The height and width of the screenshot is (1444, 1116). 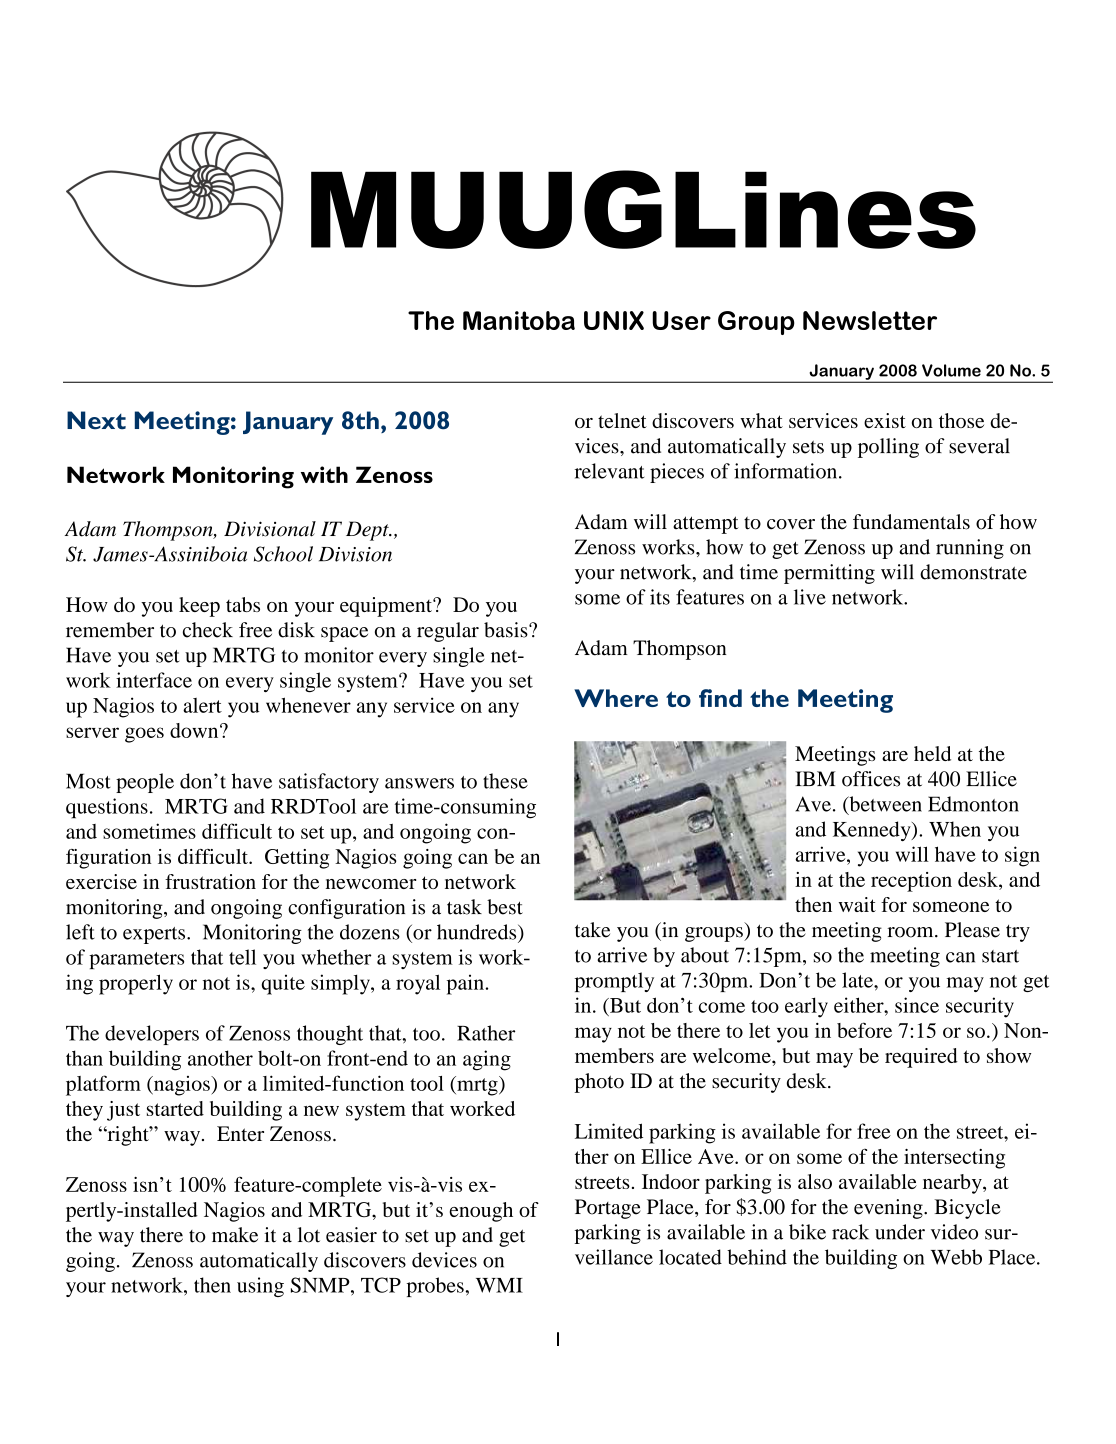 What do you see at coordinates (210, 881) in the screenshot?
I see `frustration` at bounding box center [210, 881].
